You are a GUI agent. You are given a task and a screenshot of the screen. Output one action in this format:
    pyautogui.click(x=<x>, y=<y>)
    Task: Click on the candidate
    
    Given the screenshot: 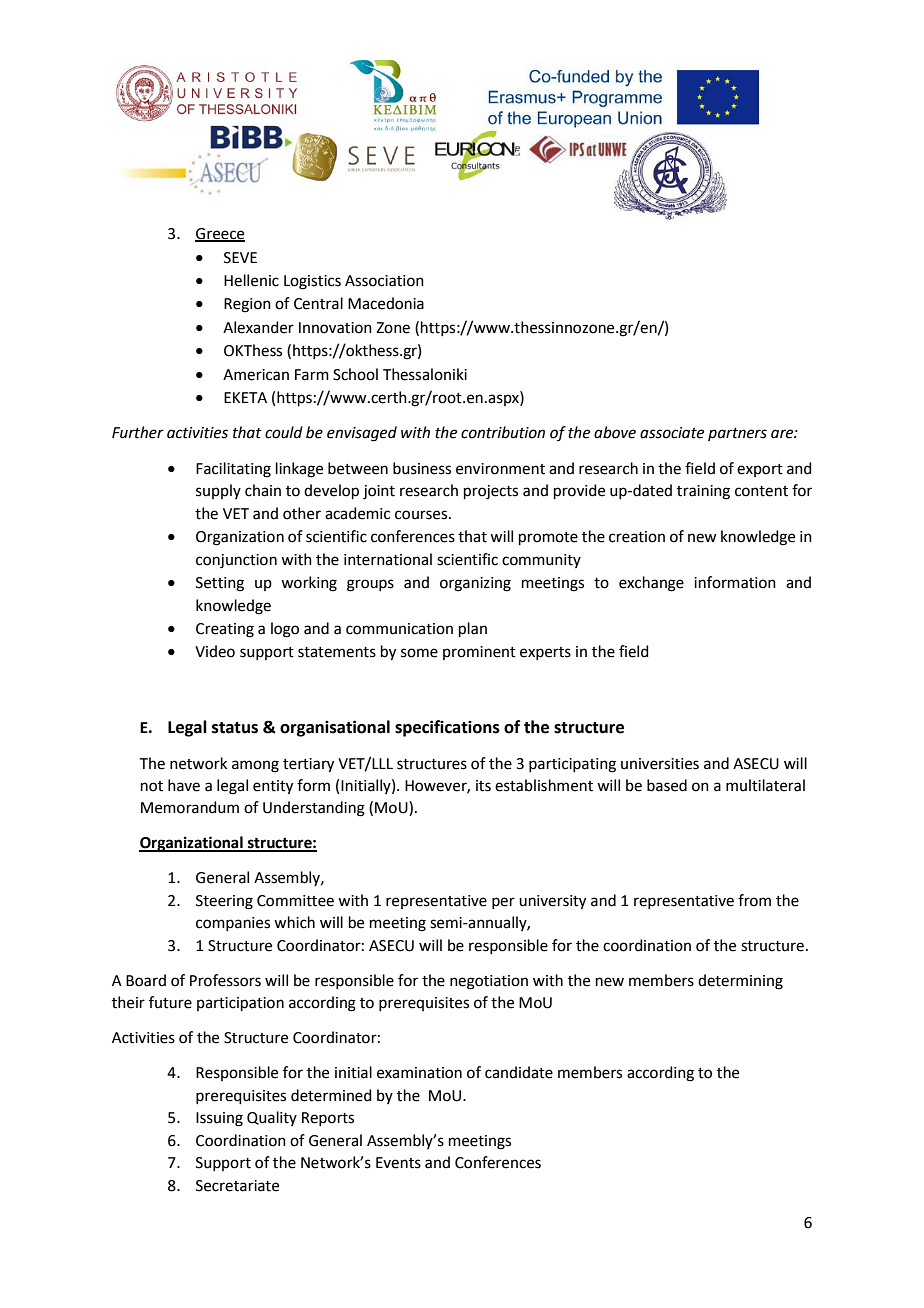 What is the action you would take?
    pyautogui.click(x=519, y=1072)
